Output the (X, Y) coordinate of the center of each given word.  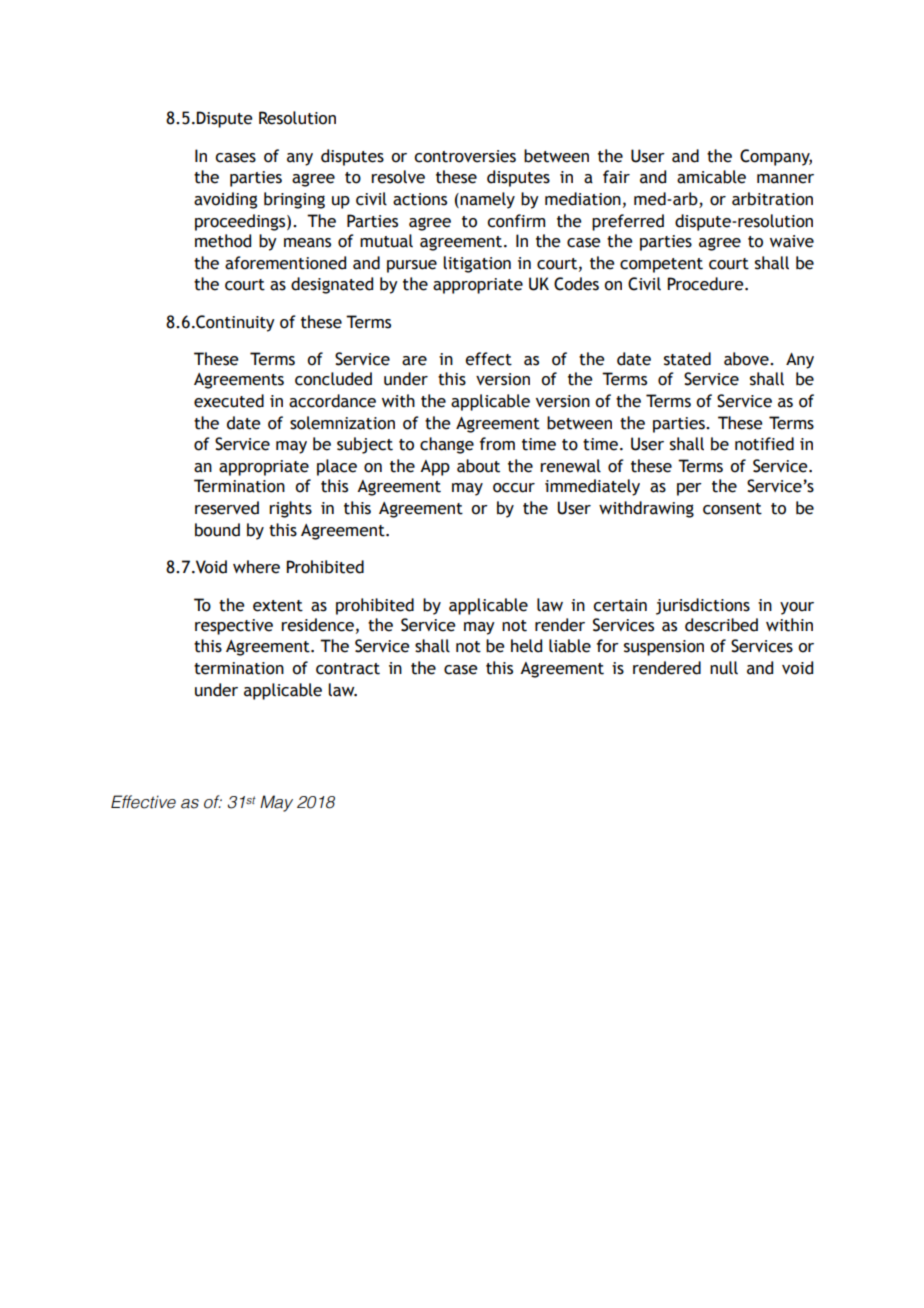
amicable (711, 177)
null (724, 668)
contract (348, 669)
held (526, 646)
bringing (294, 200)
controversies (465, 156)
